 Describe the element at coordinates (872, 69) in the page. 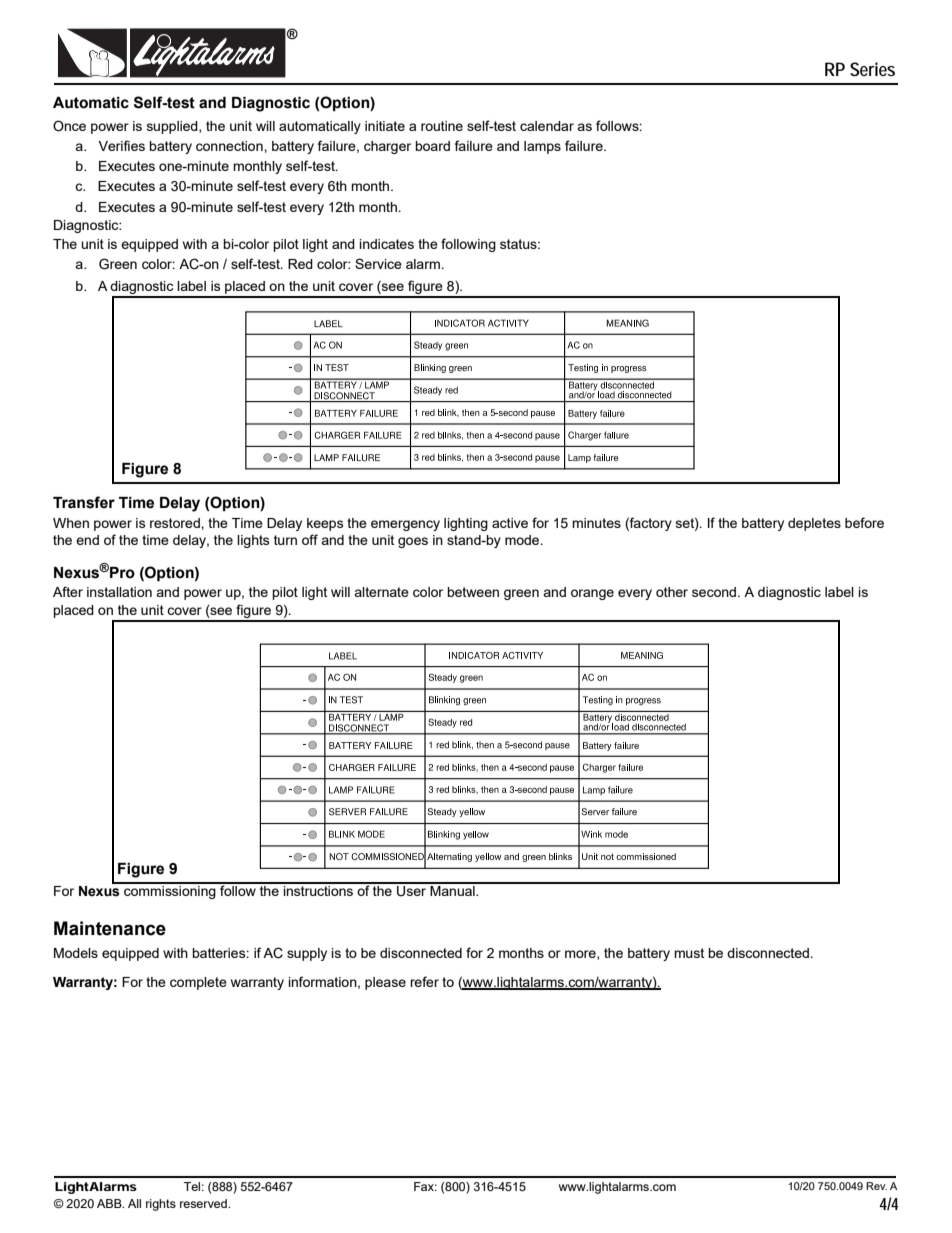

I see `Series` at that location.
